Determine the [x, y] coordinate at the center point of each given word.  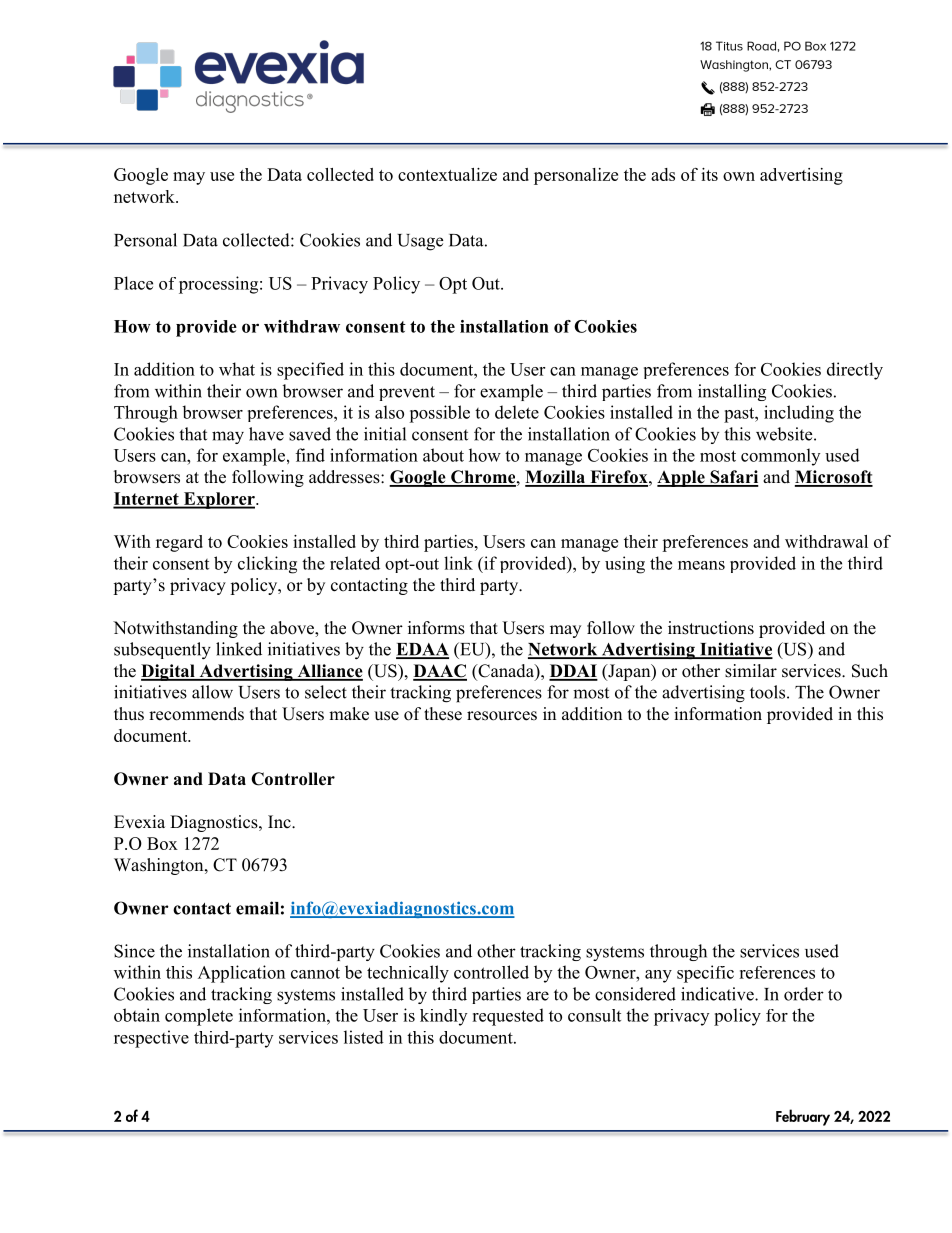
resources [502, 716]
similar [751, 671]
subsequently [162, 650]
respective [151, 1039]
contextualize [447, 174]
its [709, 174]
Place [133, 283]
